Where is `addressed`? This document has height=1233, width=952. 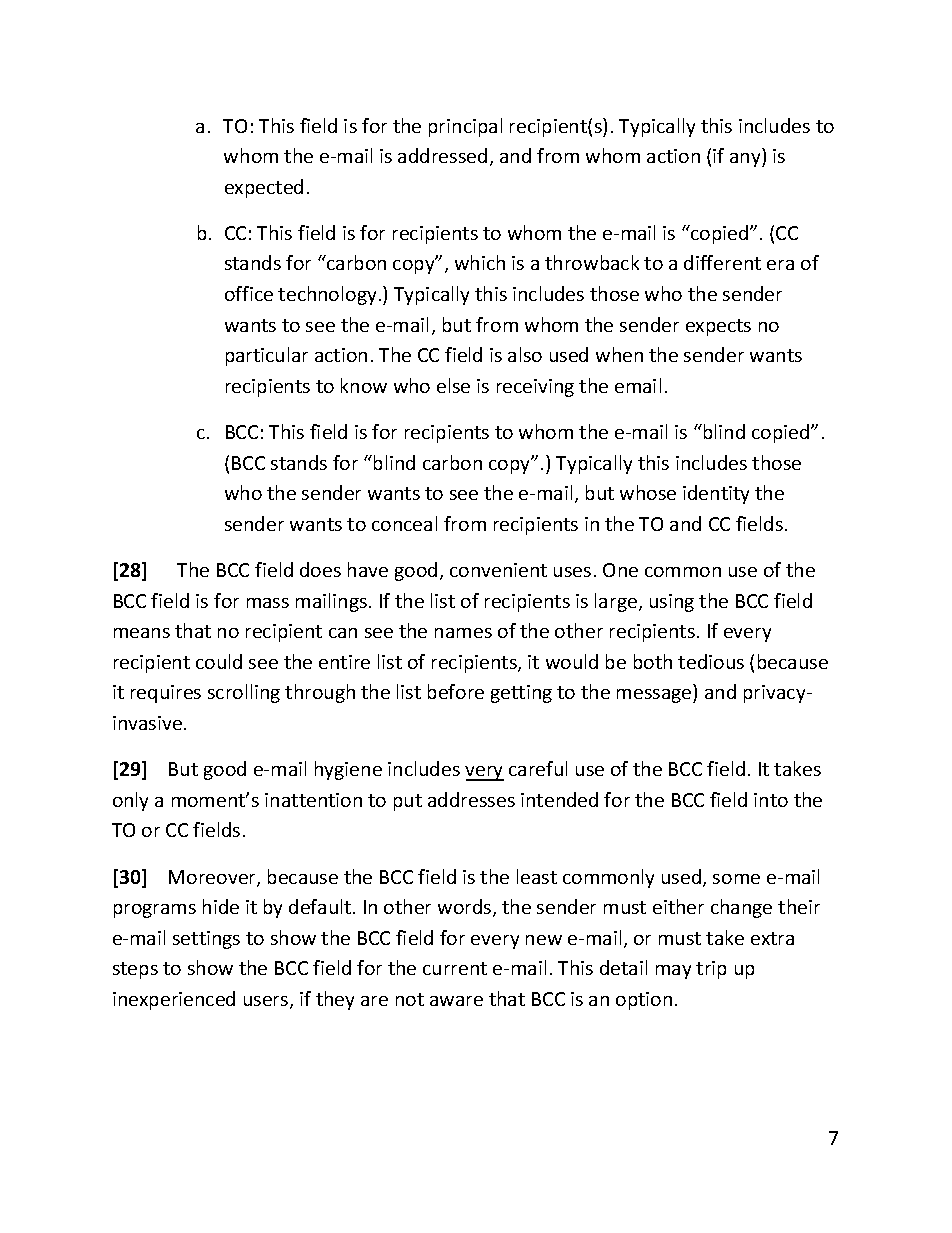 addressed is located at coordinates (442, 155).
